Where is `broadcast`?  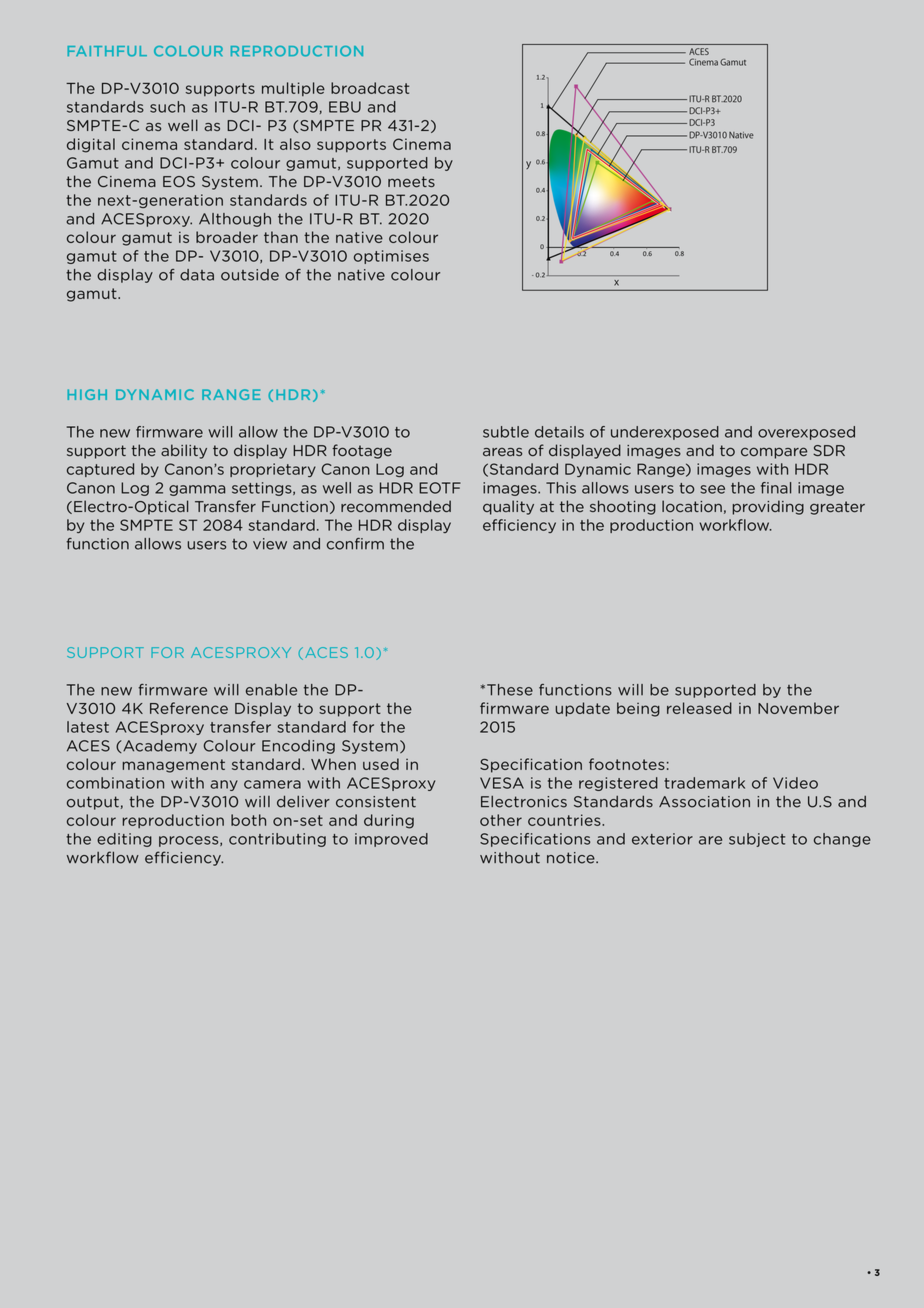
broadcast is located at coordinates (370, 88).
